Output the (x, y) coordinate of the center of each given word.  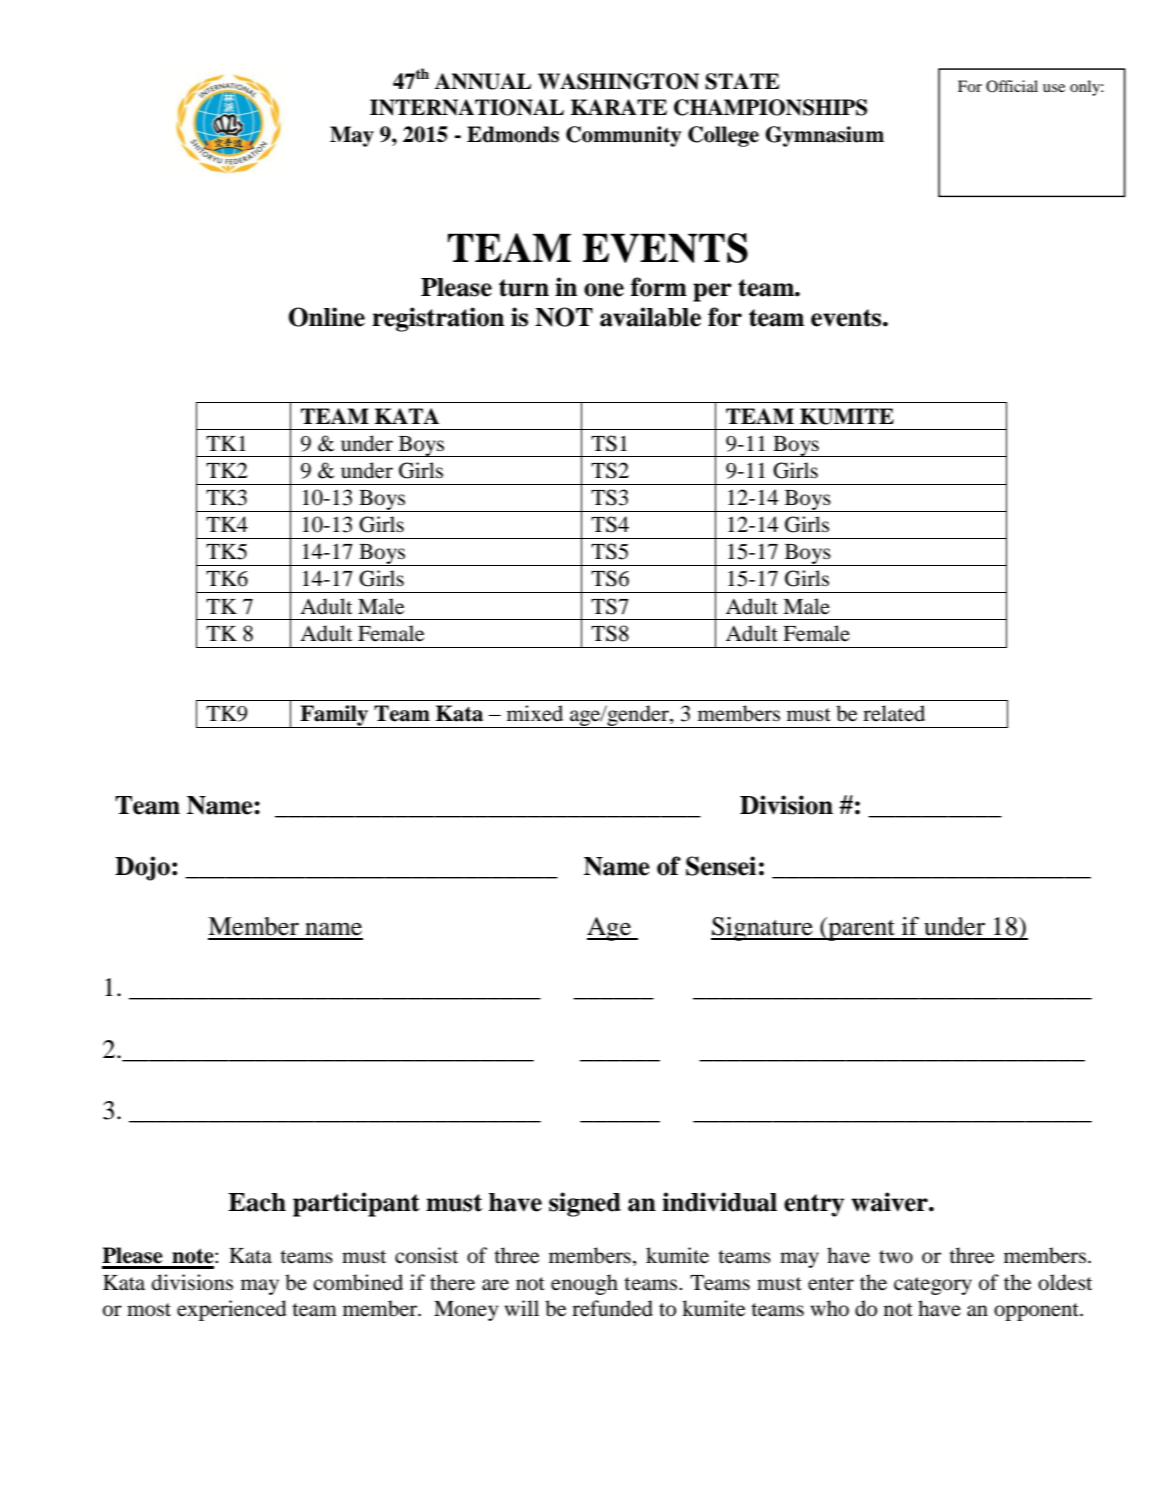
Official (1012, 86)
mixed (535, 713)
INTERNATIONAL (467, 107)
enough (584, 1284)
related (894, 713)
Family (334, 716)
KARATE (619, 107)
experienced (231, 1310)
